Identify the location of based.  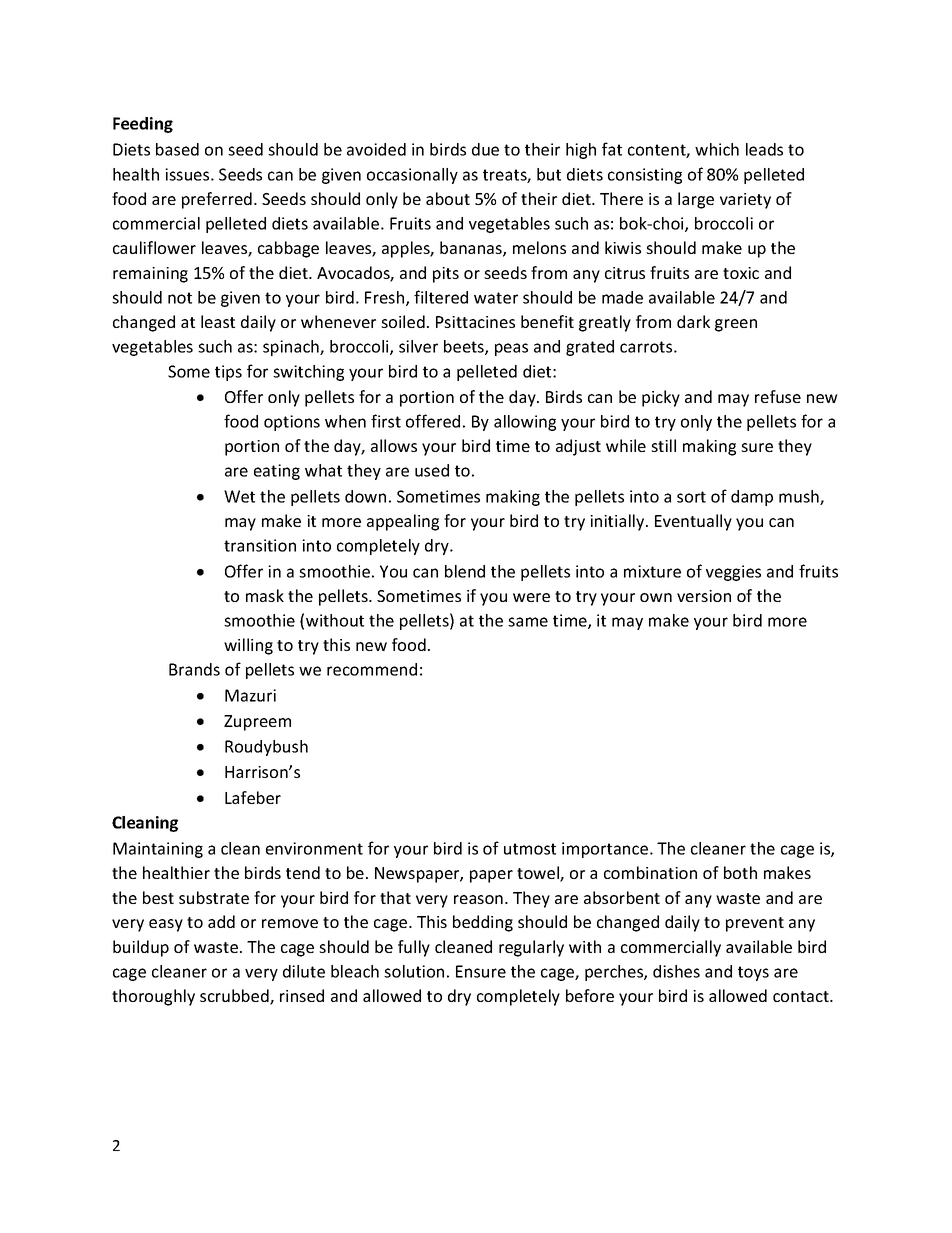
(177, 149).
